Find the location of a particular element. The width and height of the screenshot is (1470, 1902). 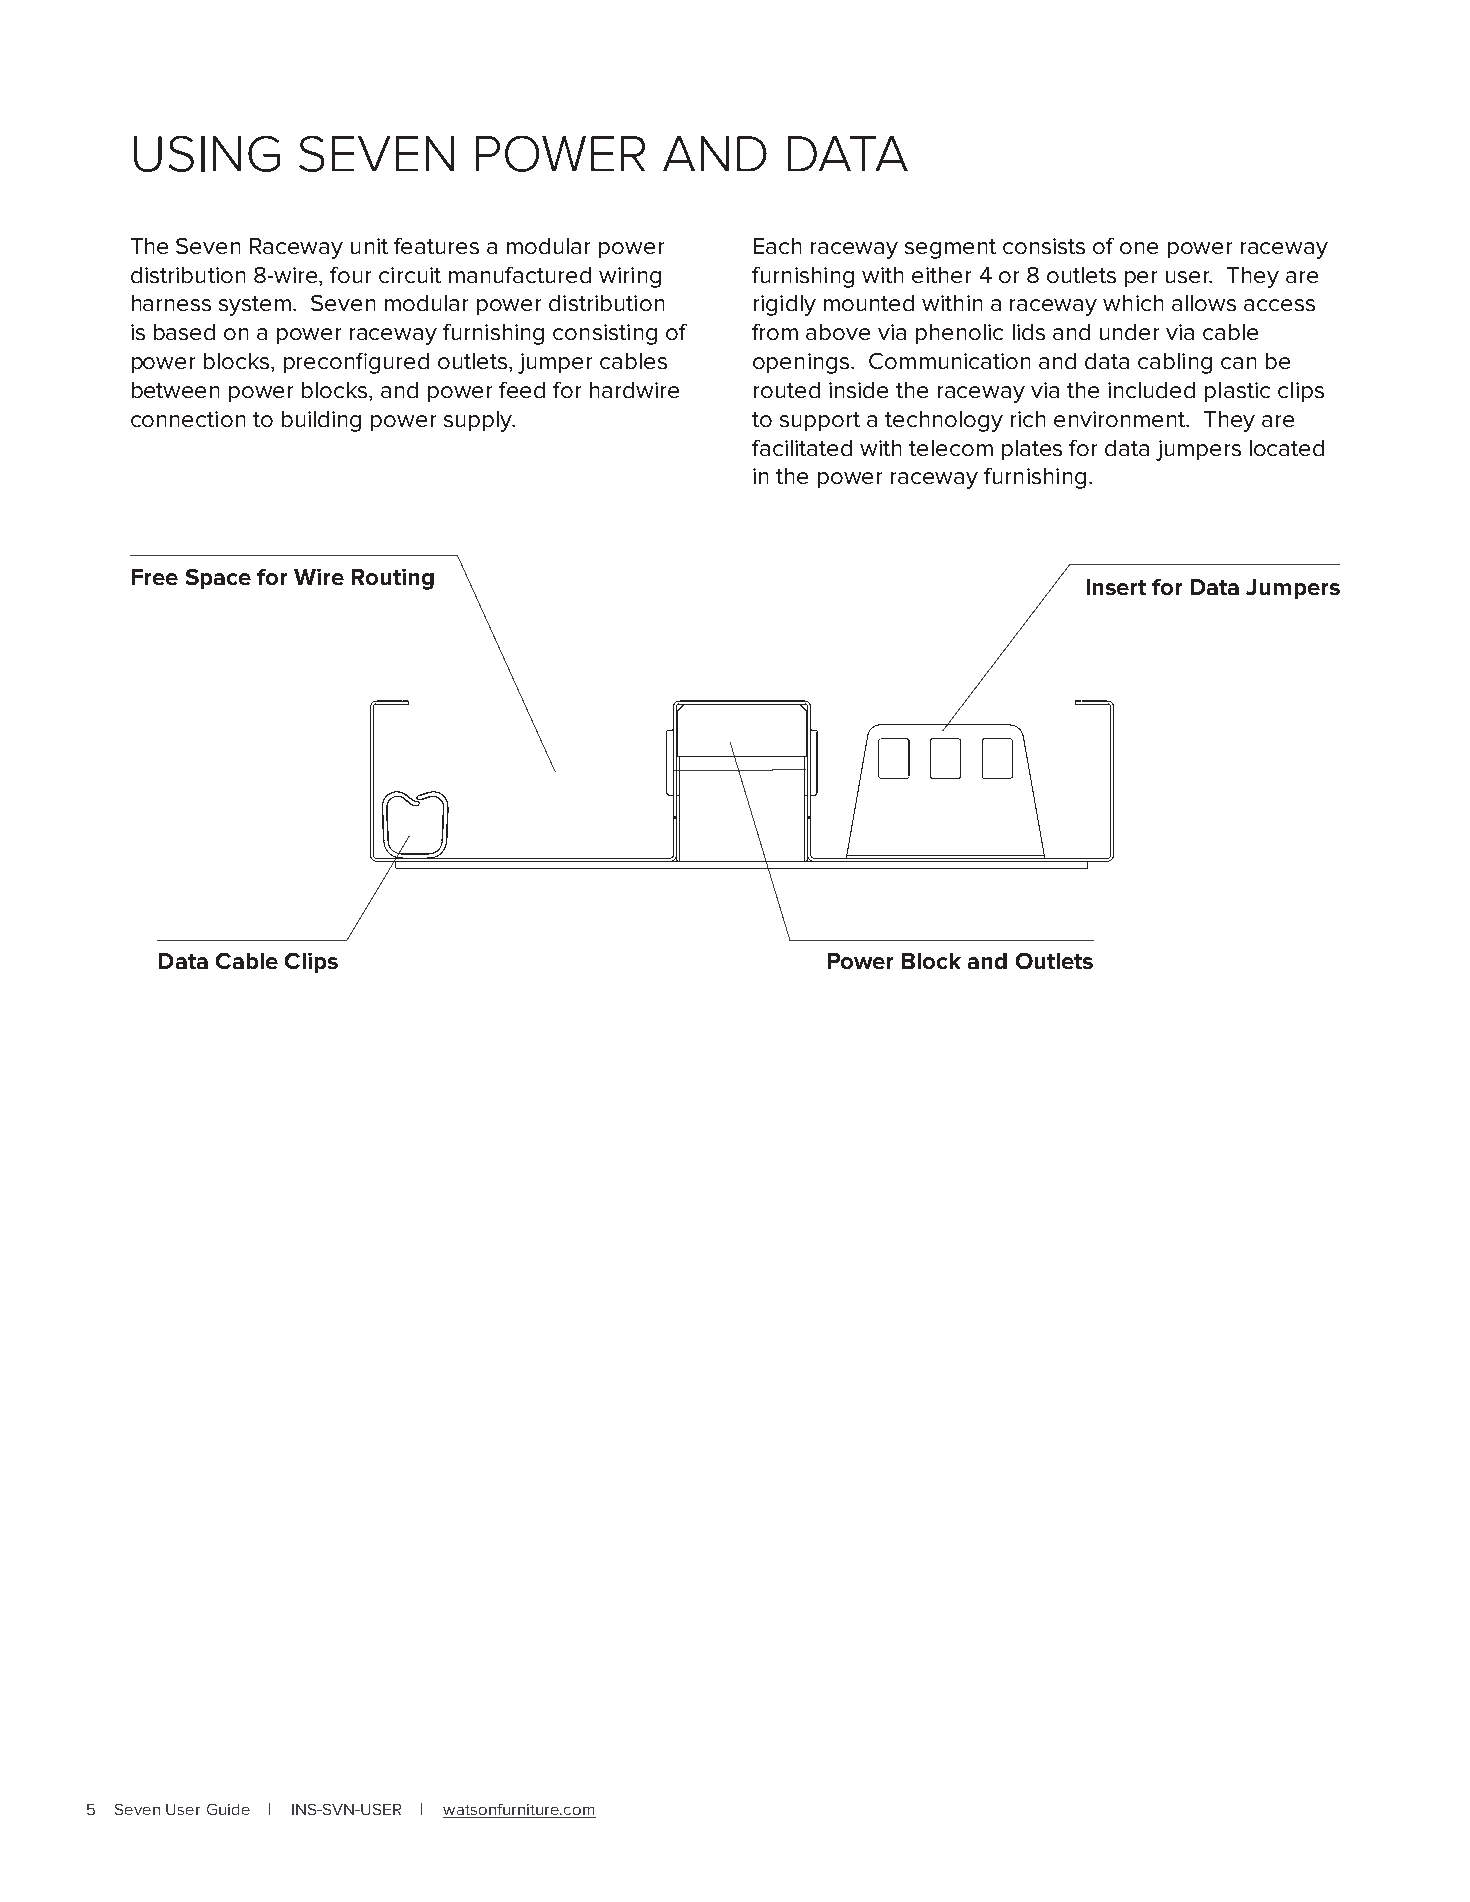

Each is located at coordinates (777, 246).
